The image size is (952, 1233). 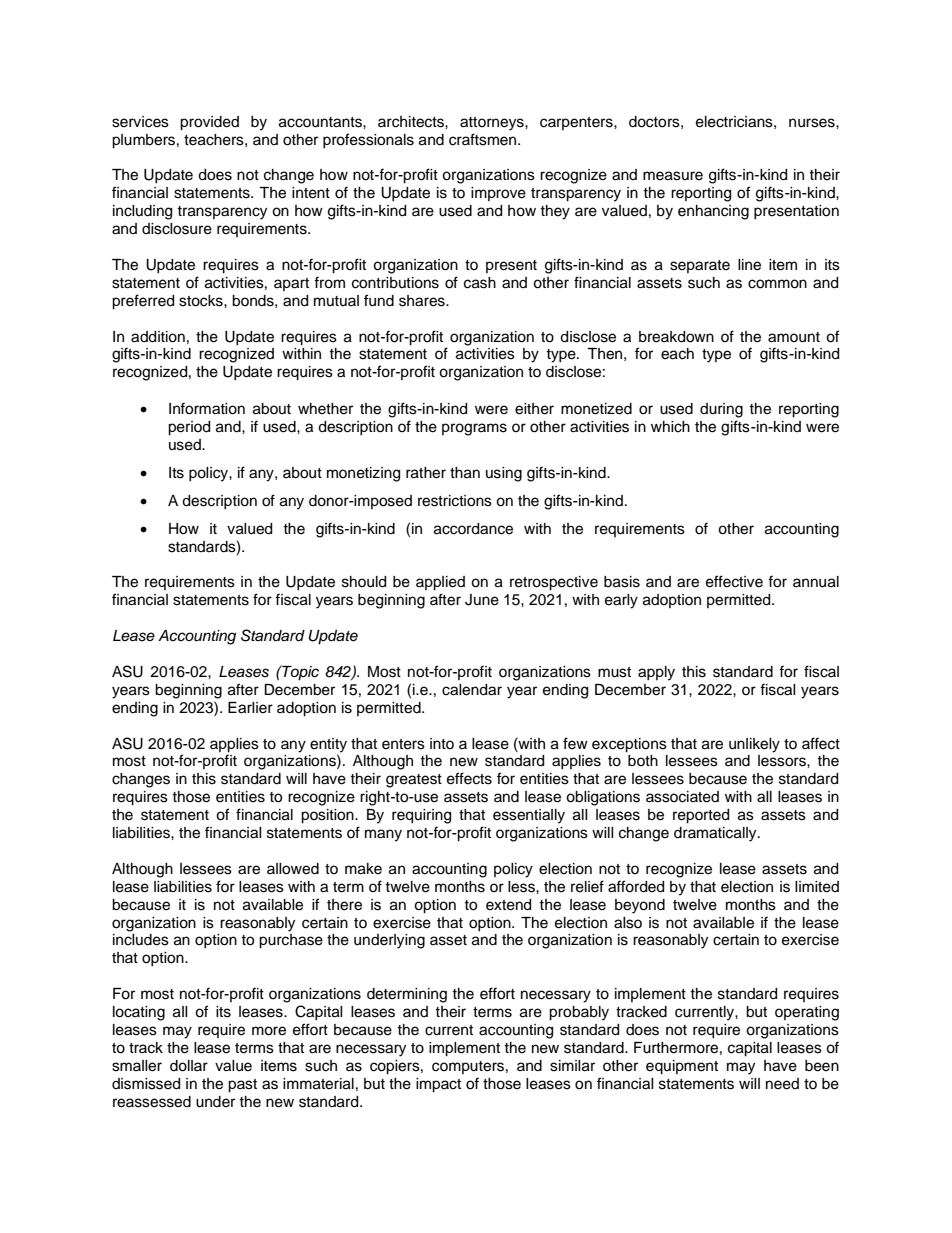 I want to click on period, so click(x=189, y=428).
